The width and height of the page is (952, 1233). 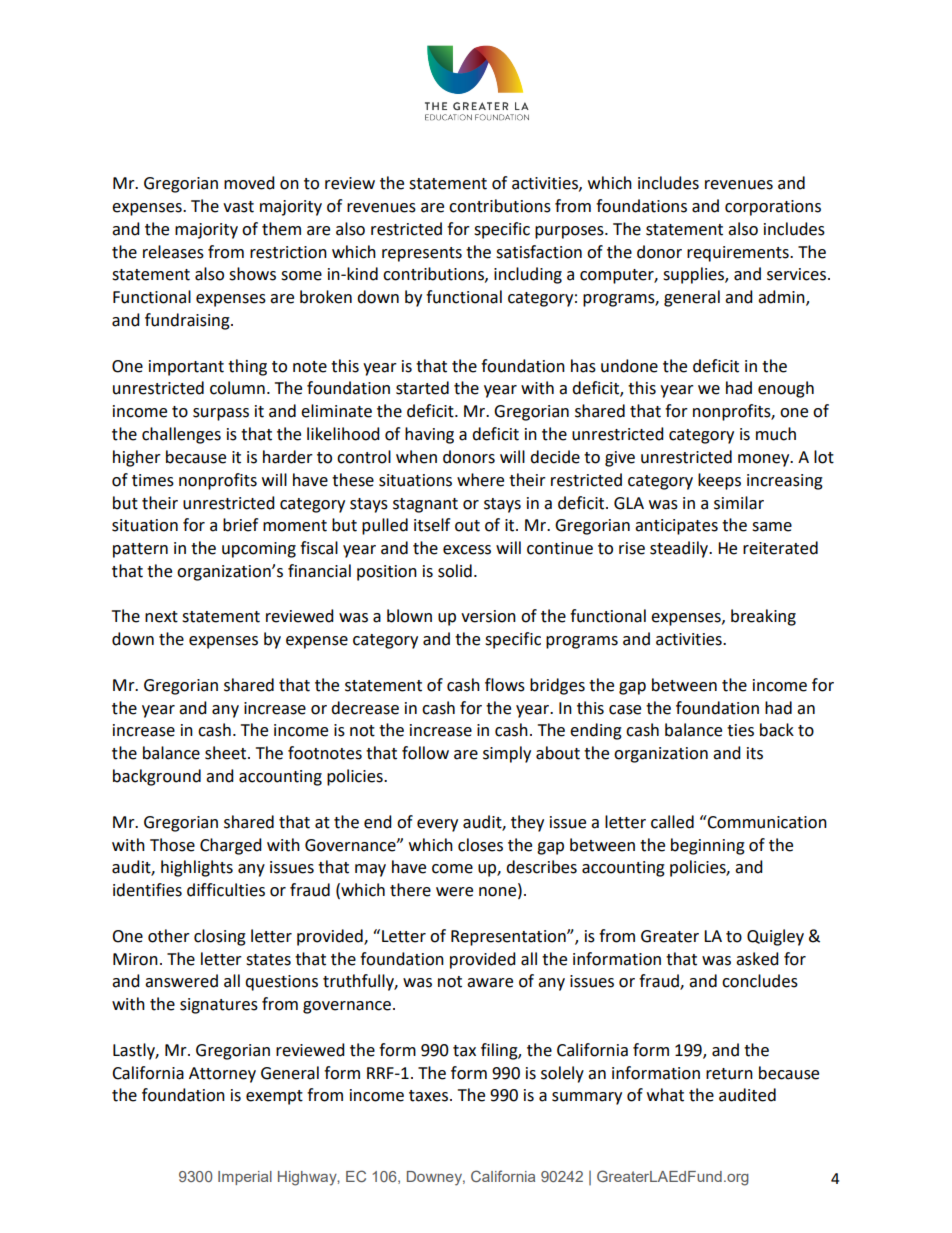 What do you see at coordinates (773, 208) in the page?
I see `corporations` at bounding box center [773, 208].
